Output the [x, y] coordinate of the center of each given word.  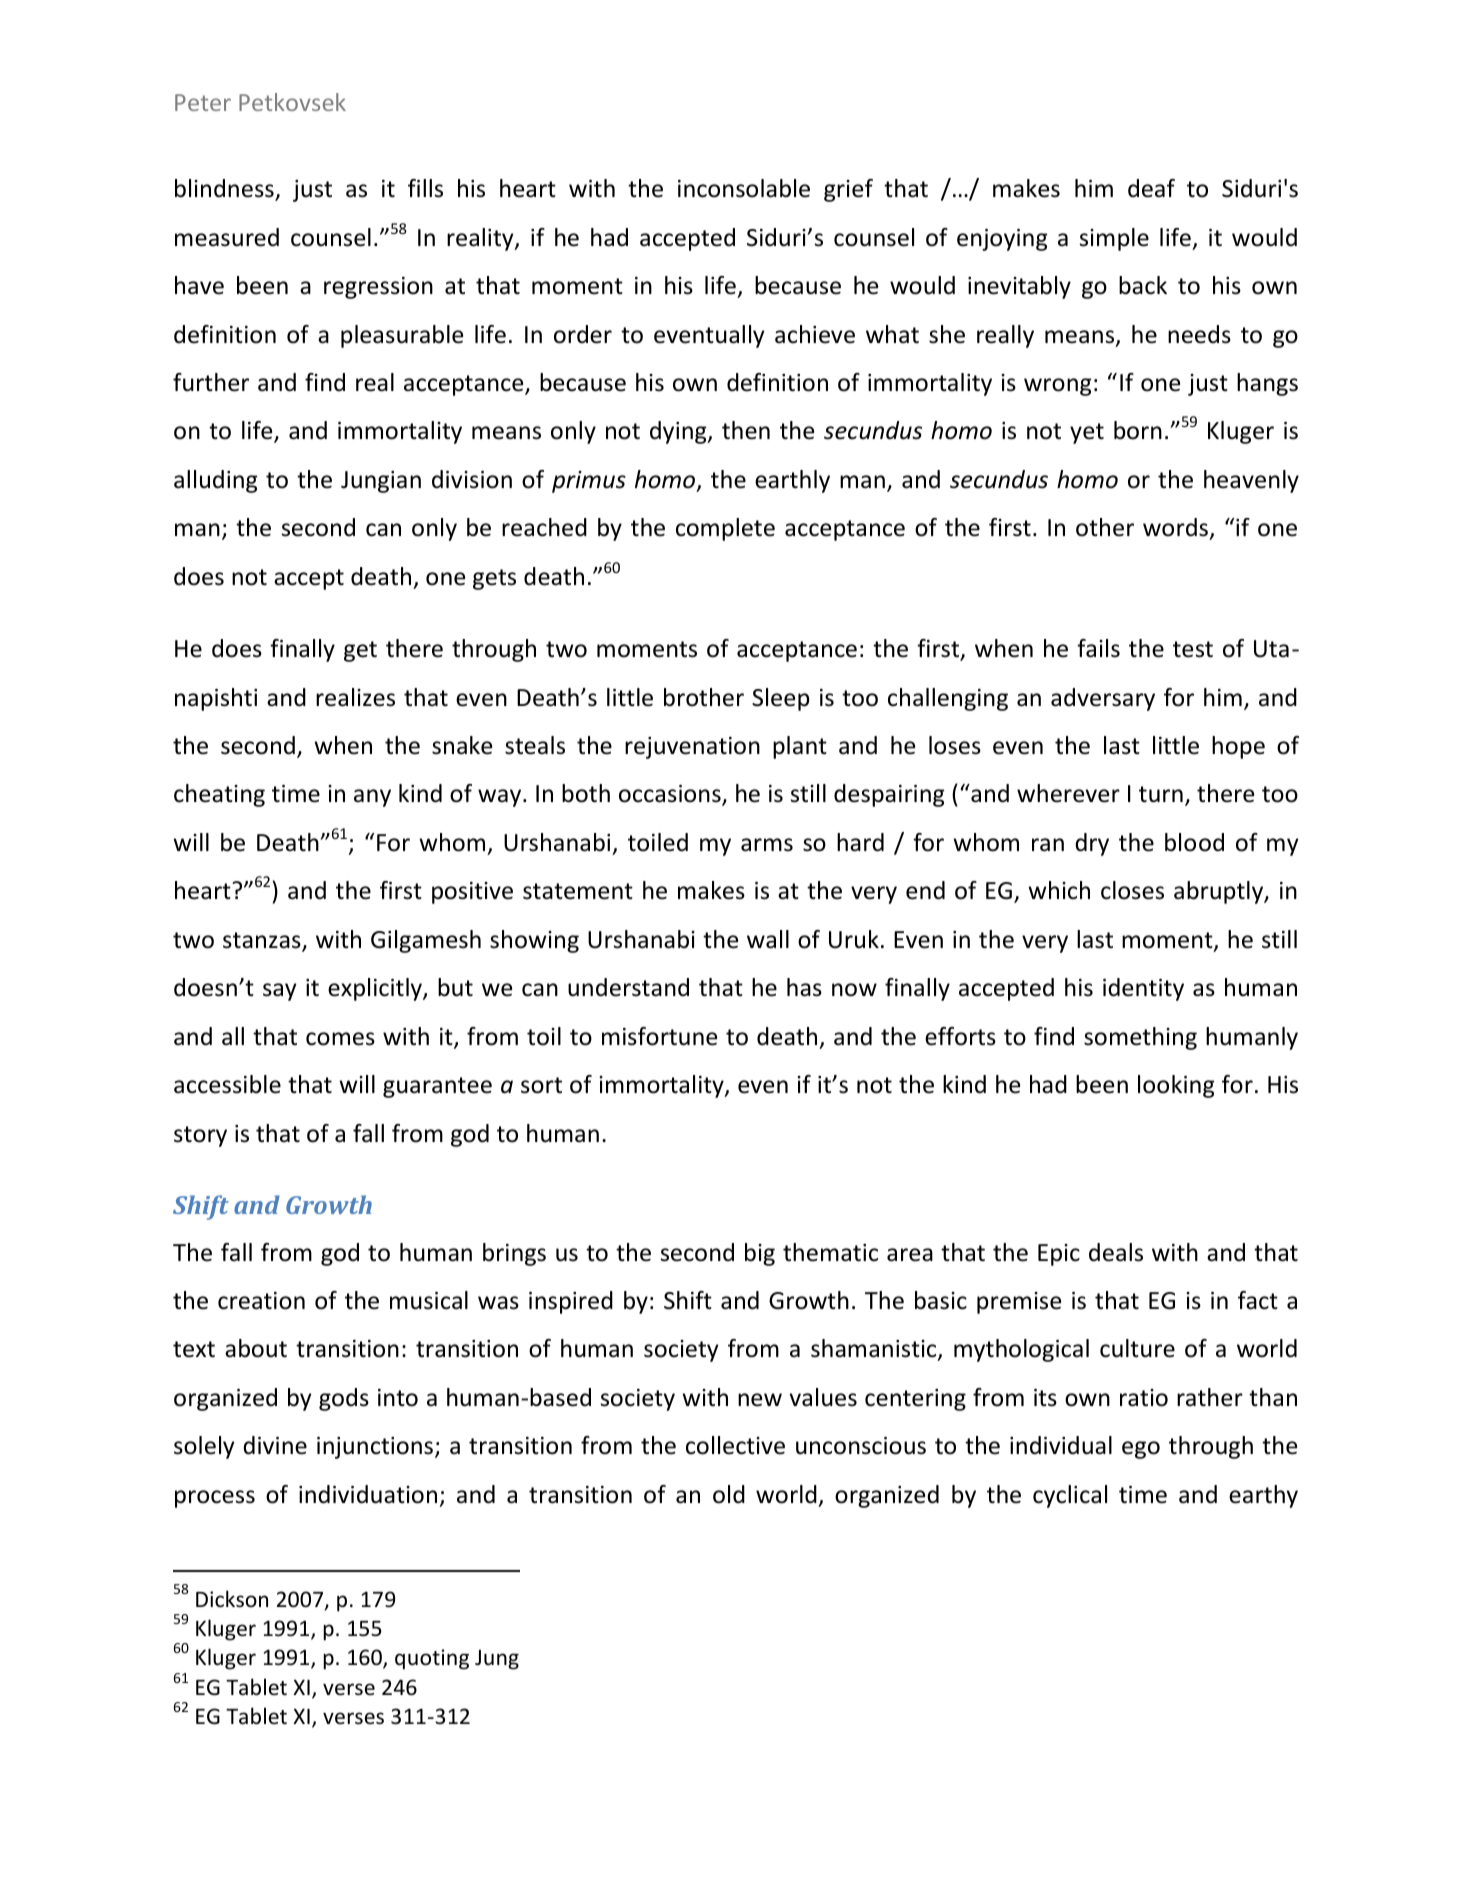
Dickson [232, 1599]
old [729, 1494]
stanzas [263, 941]
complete [725, 529]
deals [1116, 1252]
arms [767, 845]
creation [261, 1301]
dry [1092, 844]
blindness [225, 190]
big [760, 1254]
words [1176, 529]
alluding [215, 481]
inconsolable [744, 188]
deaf [1151, 188]
